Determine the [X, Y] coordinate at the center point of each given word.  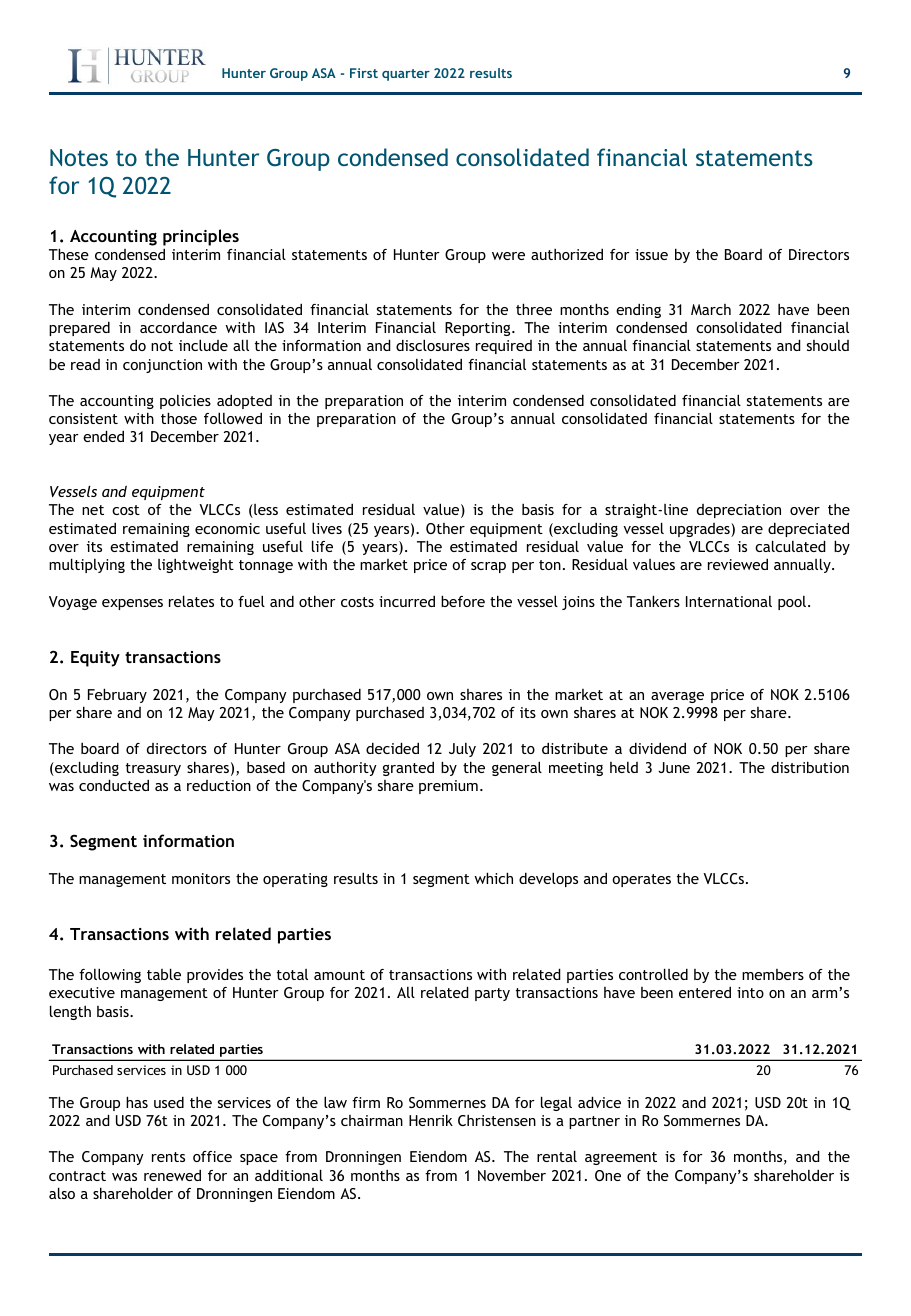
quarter [406, 75]
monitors [201, 878]
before [463, 601]
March [711, 309]
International [729, 601]
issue [651, 254]
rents [168, 1157]
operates [641, 880]
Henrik [431, 1120]
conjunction [162, 366]
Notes [79, 157]
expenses [132, 604]
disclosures [433, 345]
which [493, 878]
